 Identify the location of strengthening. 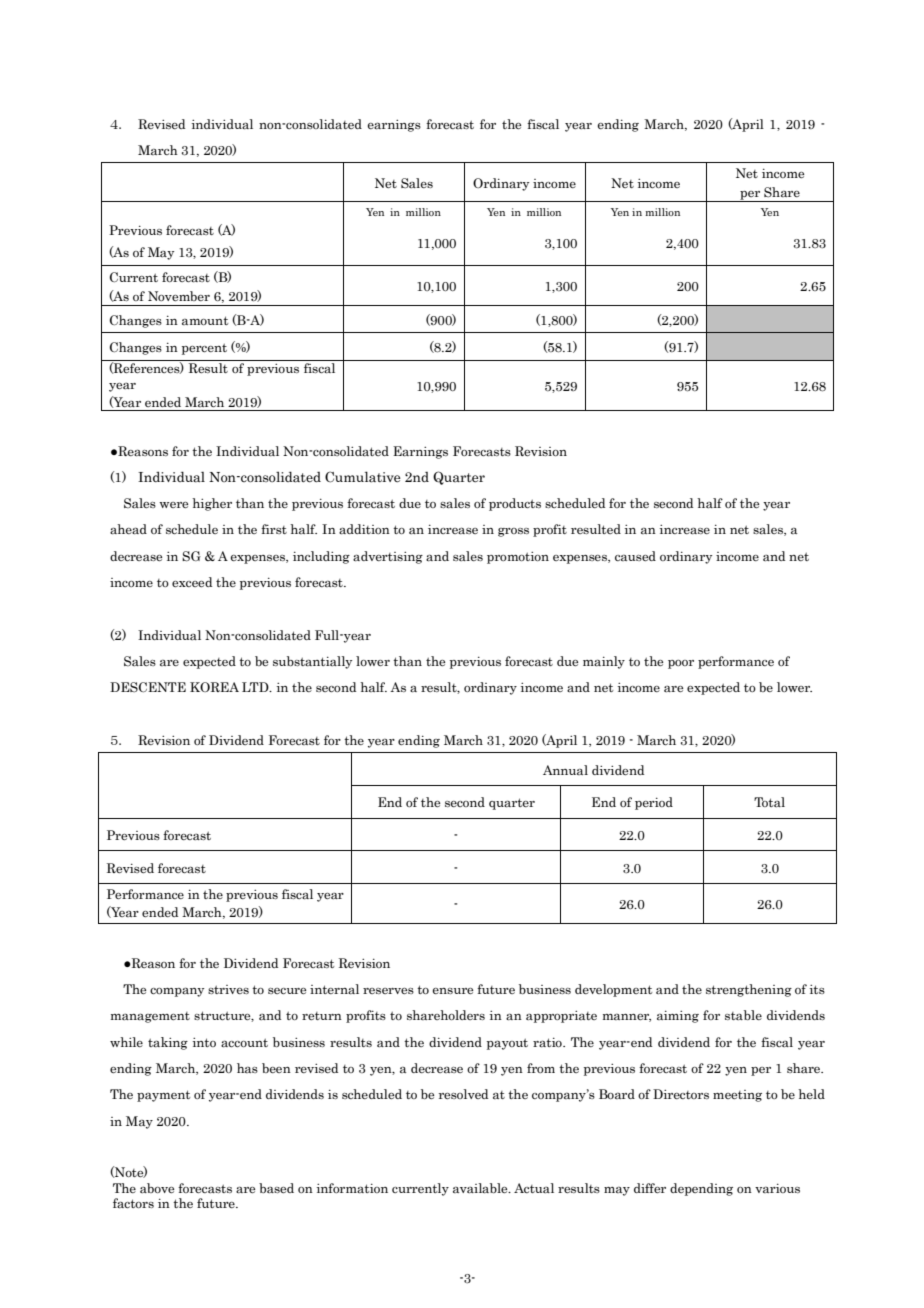
(749, 990).
